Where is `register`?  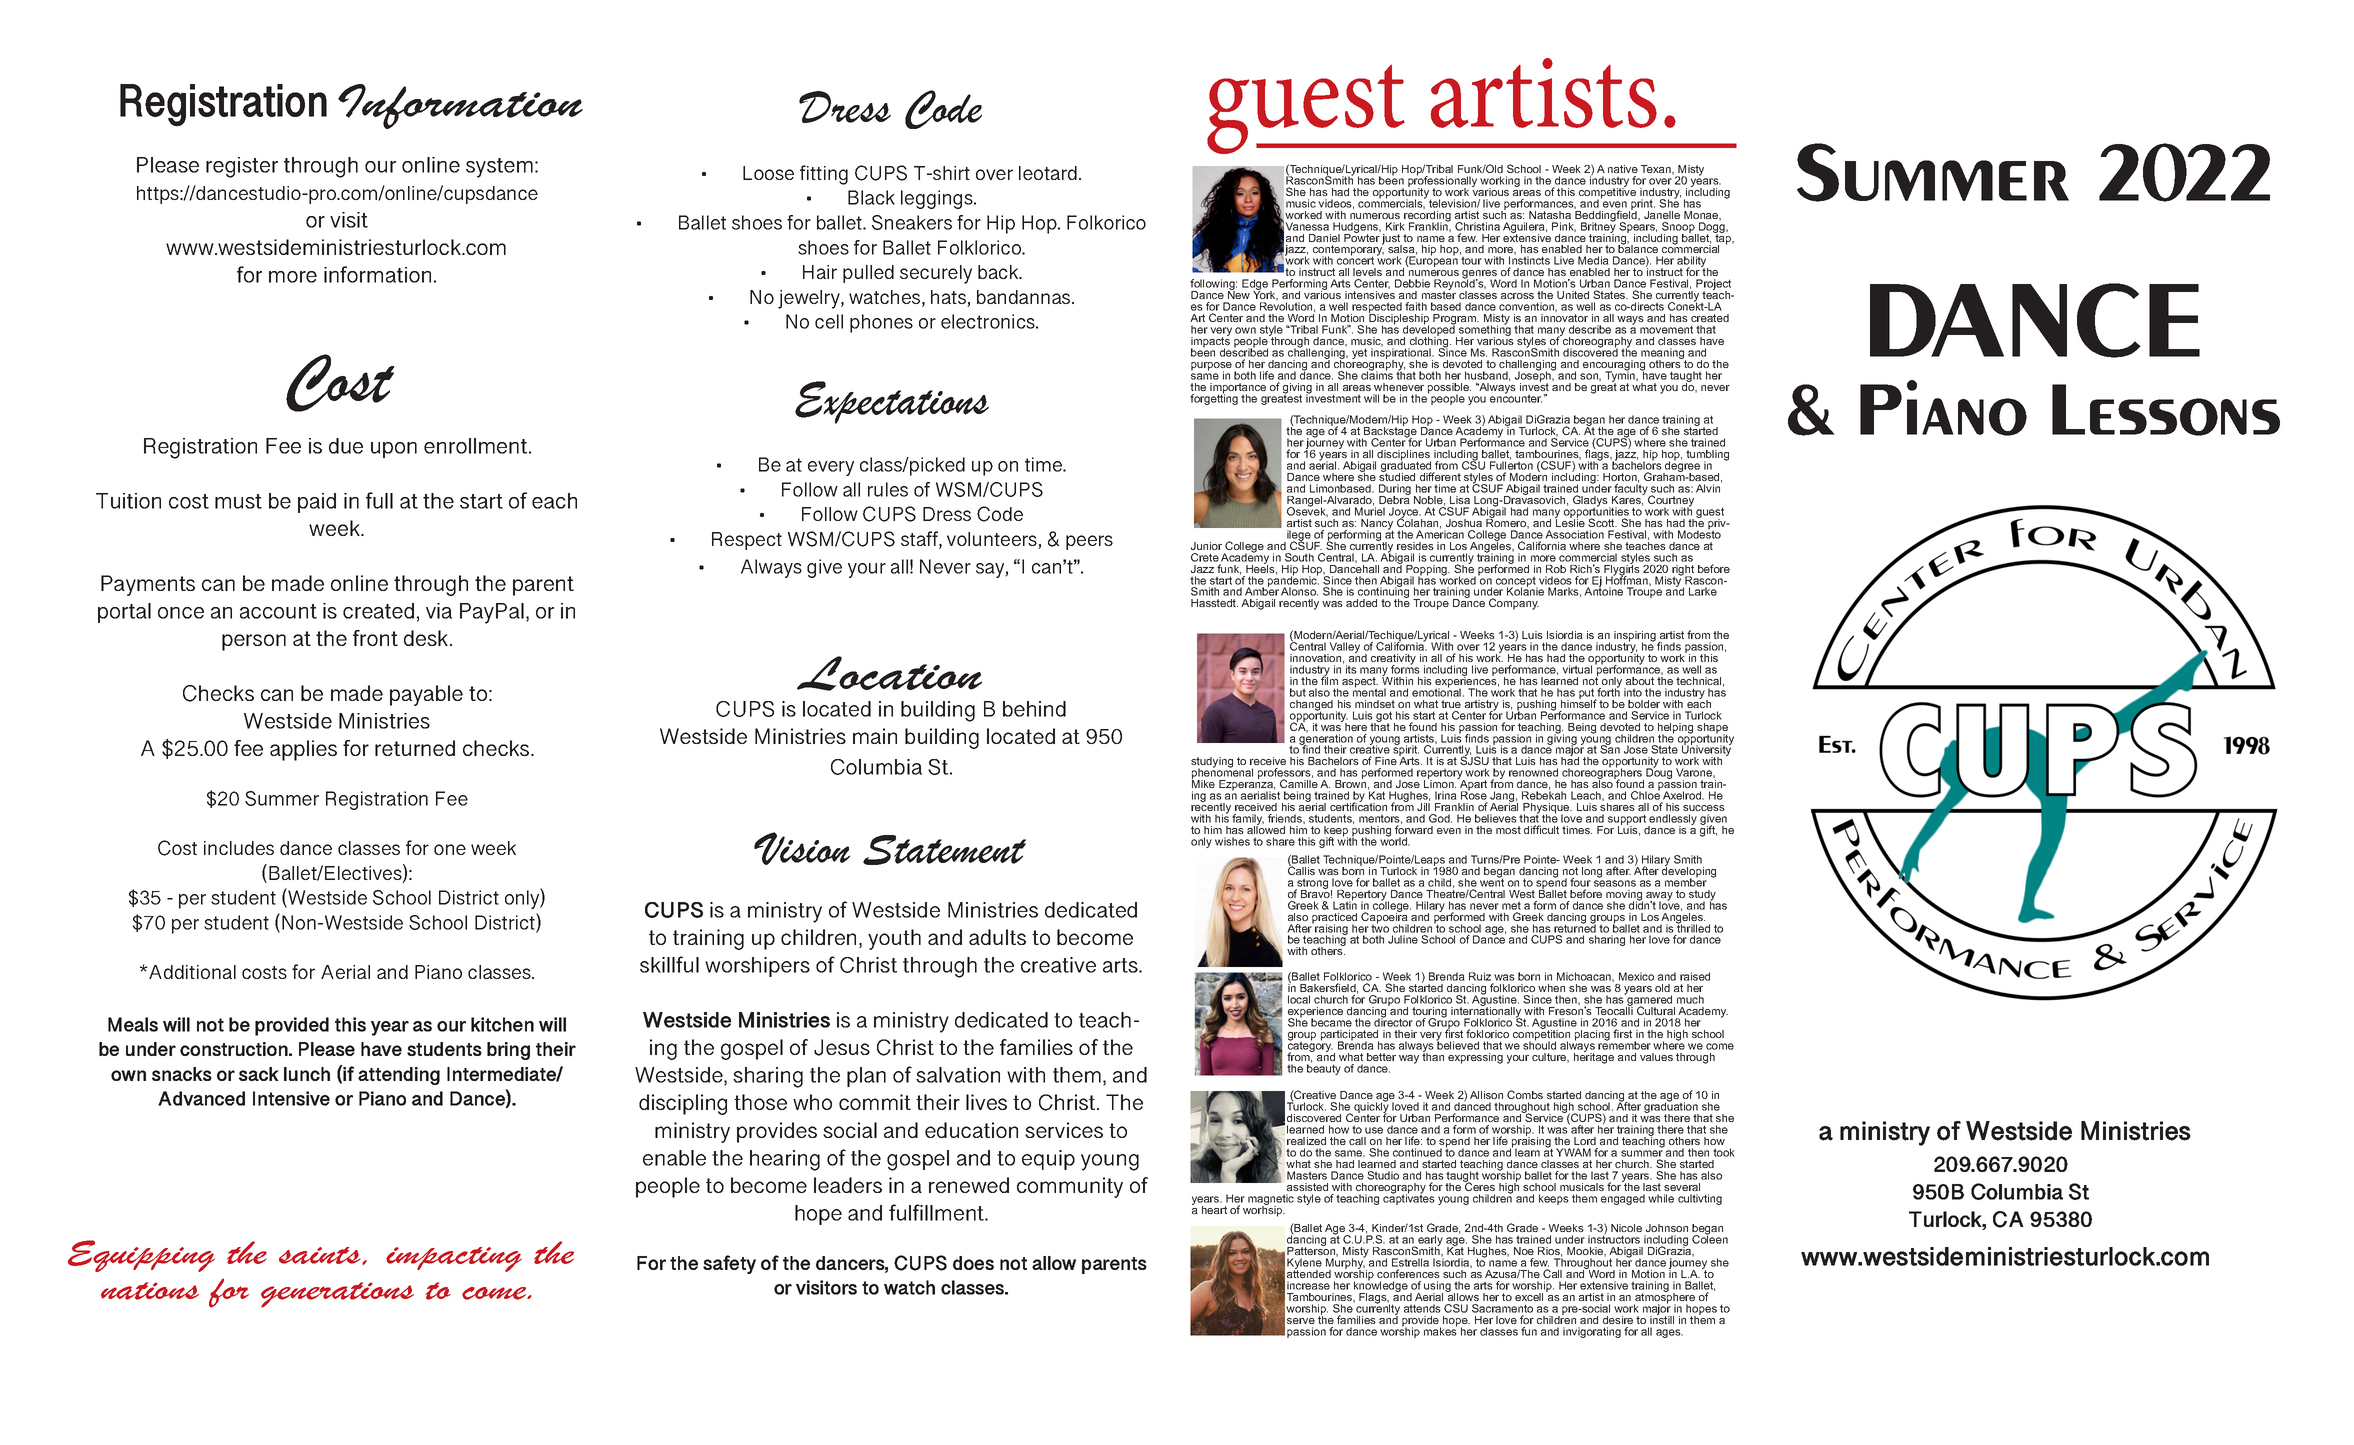
register is located at coordinates (242, 167).
